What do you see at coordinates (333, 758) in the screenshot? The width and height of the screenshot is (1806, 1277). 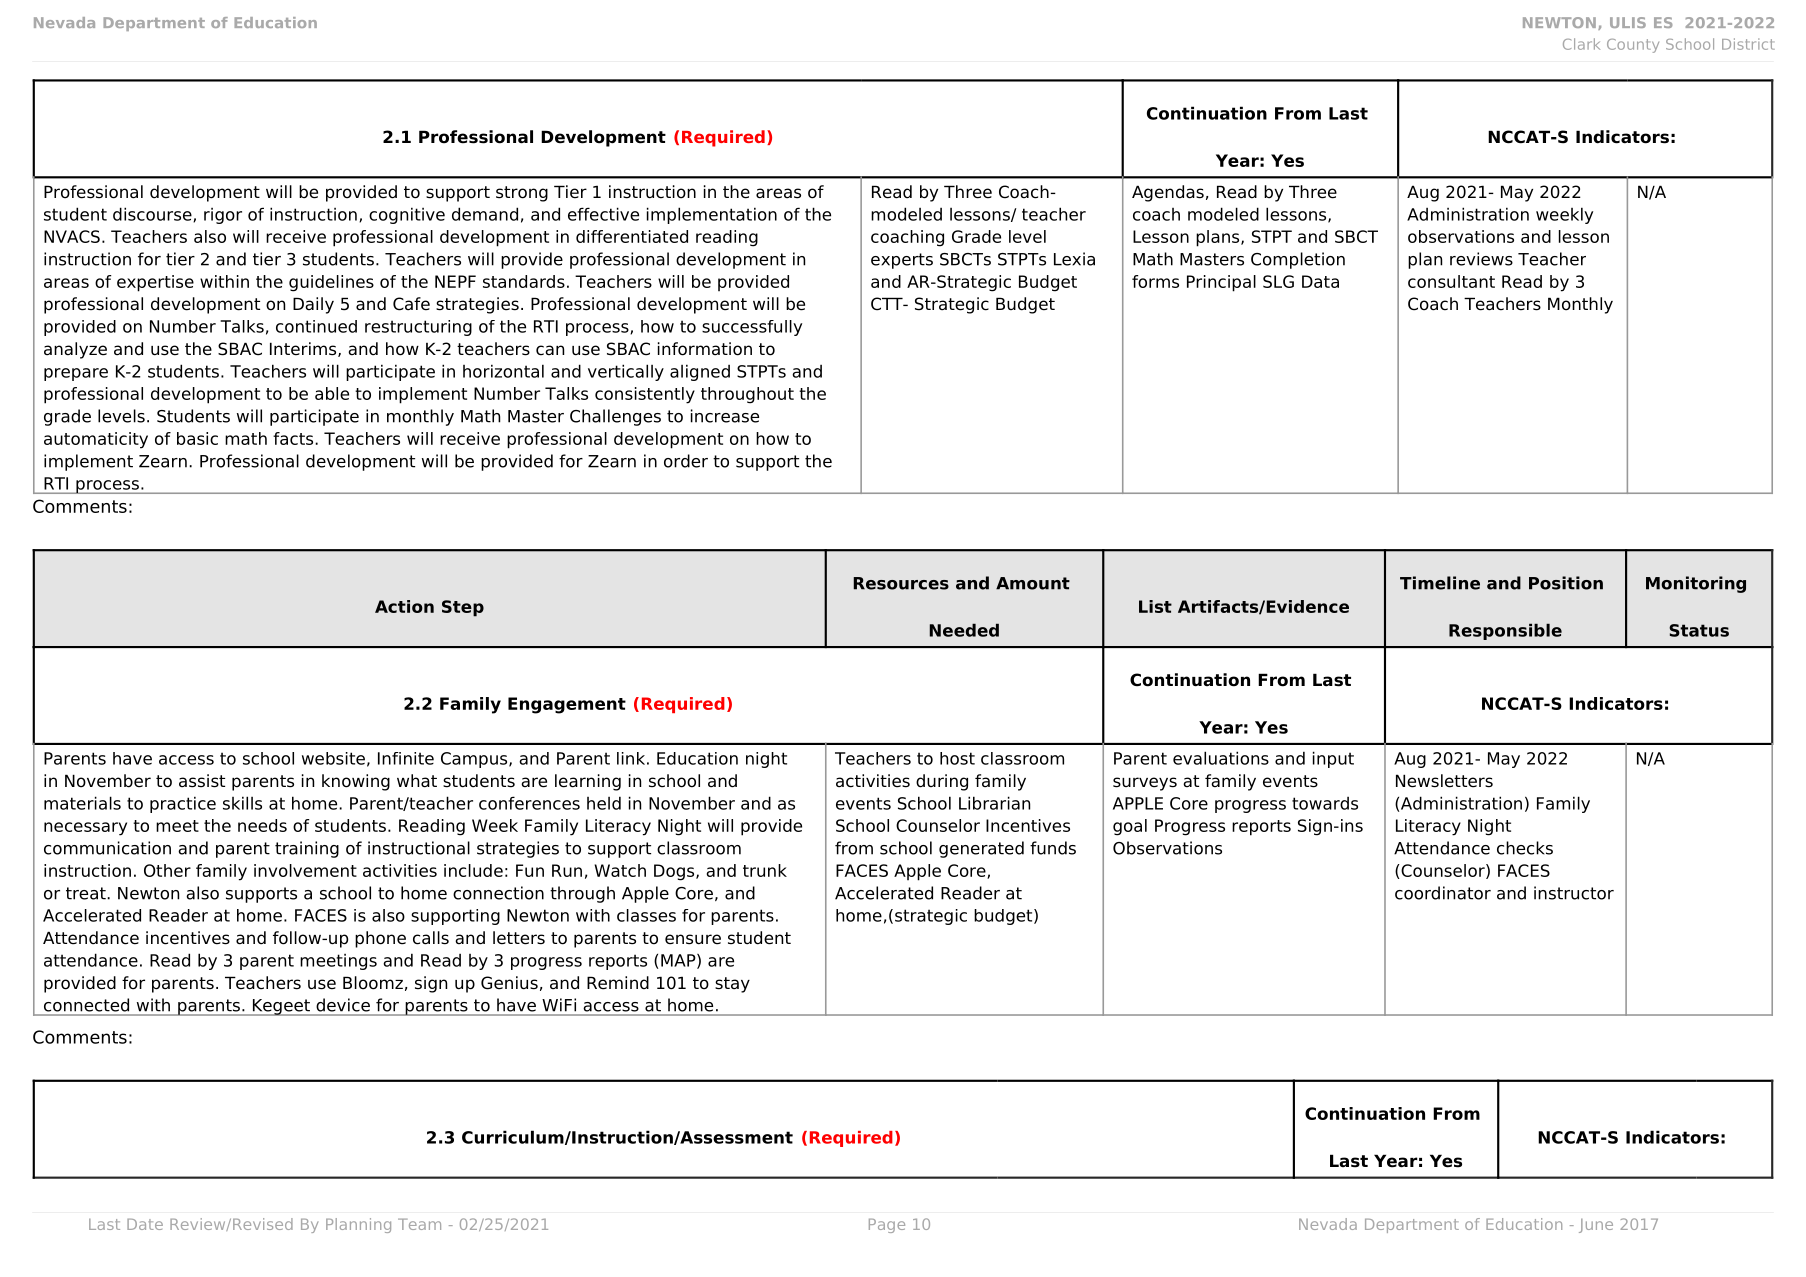 I see `website` at bounding box center [333, 758].
